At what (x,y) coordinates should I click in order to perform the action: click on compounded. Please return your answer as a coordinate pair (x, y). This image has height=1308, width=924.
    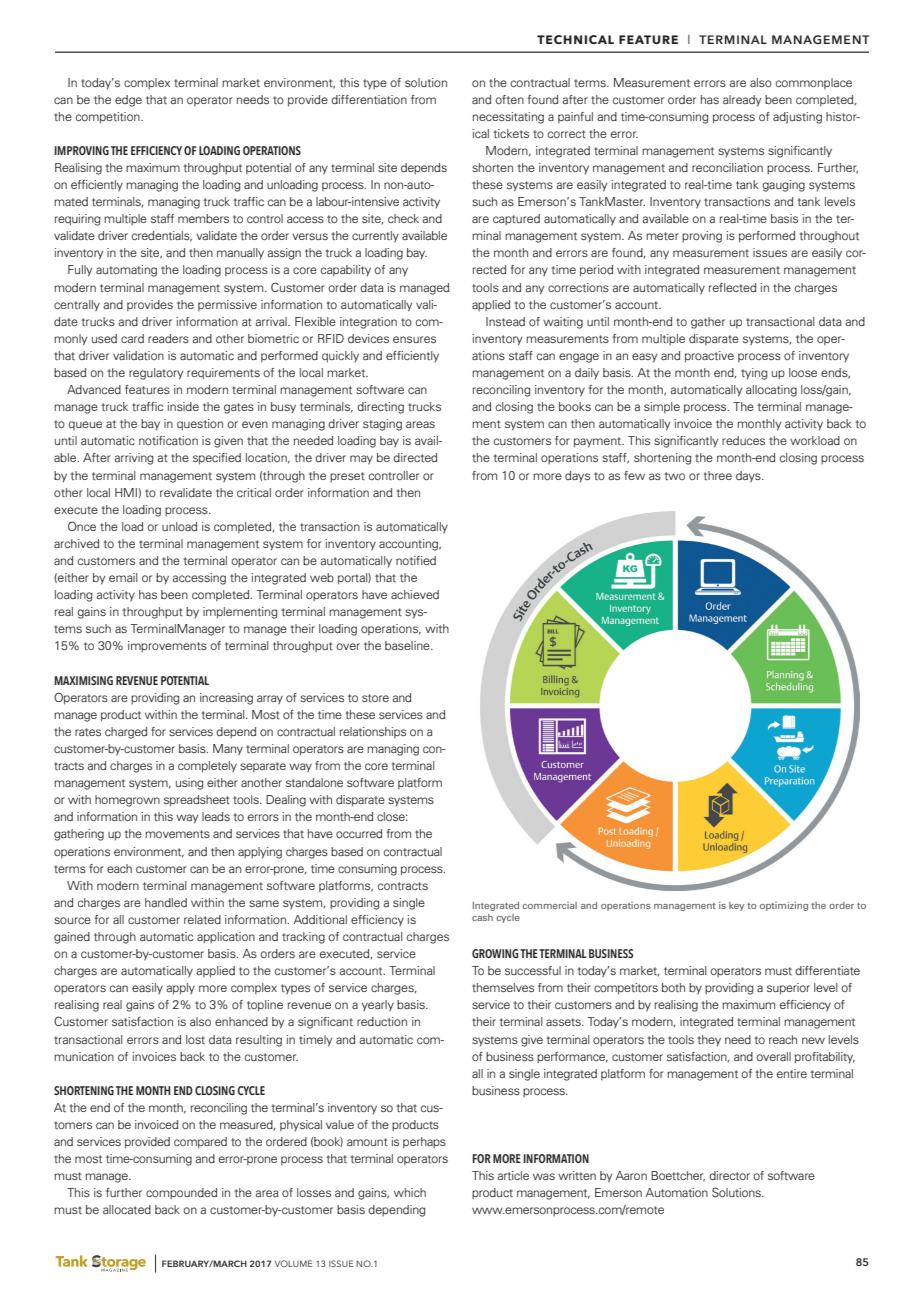
    Looking at the image, I should click on (181, 1193).
